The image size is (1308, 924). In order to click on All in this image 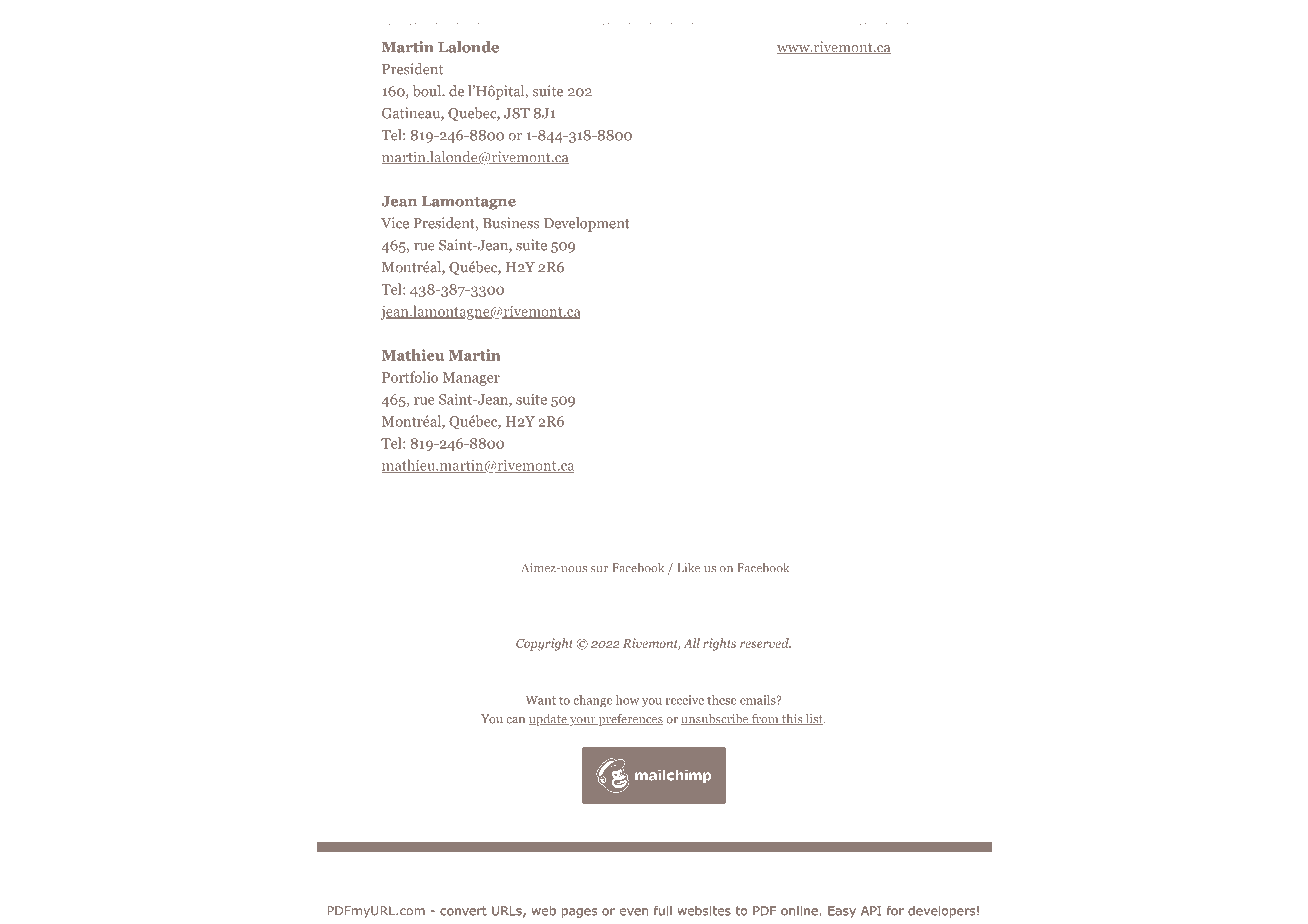, I will do `click(691, 643)`.
